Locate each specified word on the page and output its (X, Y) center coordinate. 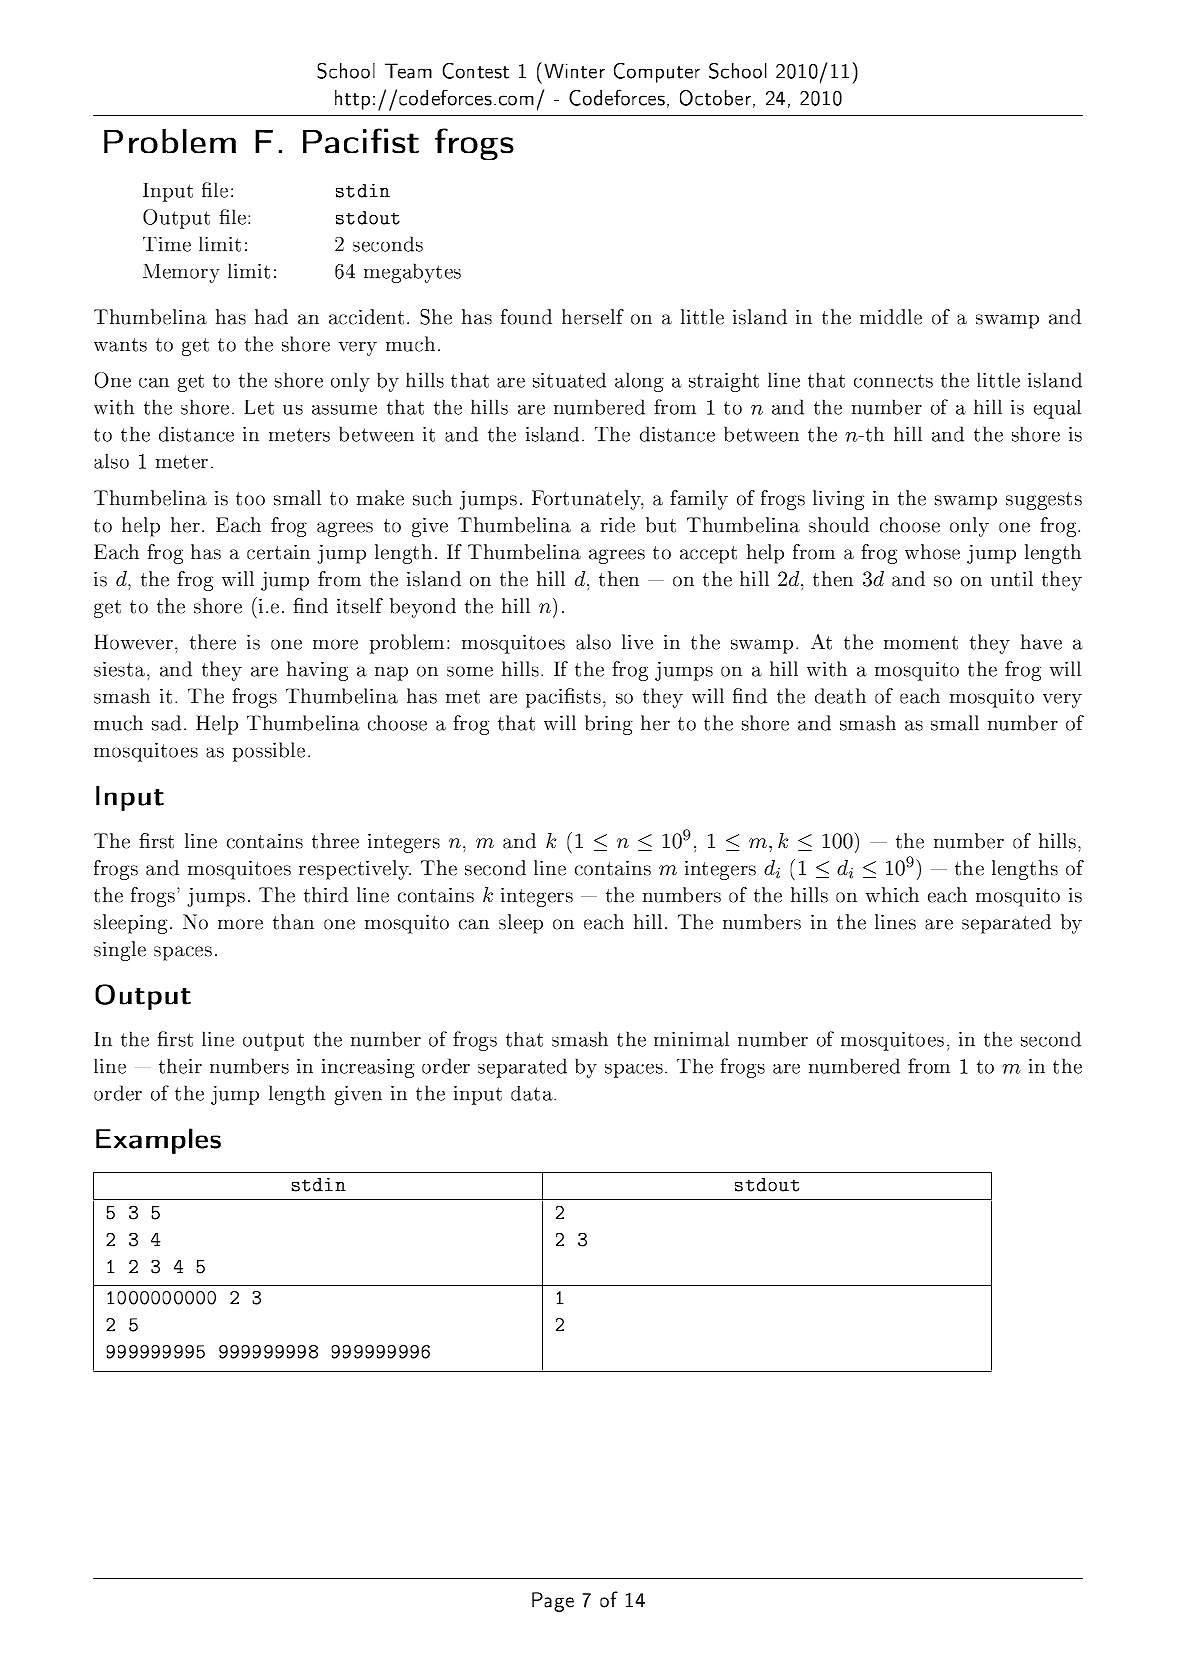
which (892, 895)
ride (618, 525)
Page (553, 1602)
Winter (574, 71)
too (250, 499)
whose (932, 552)
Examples (158, 1141)
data (533, 1093)
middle (891, 317)
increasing (368, 1068)
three (335, 841)
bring (609, 725)
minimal (691, 1039)
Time (167, 244)
